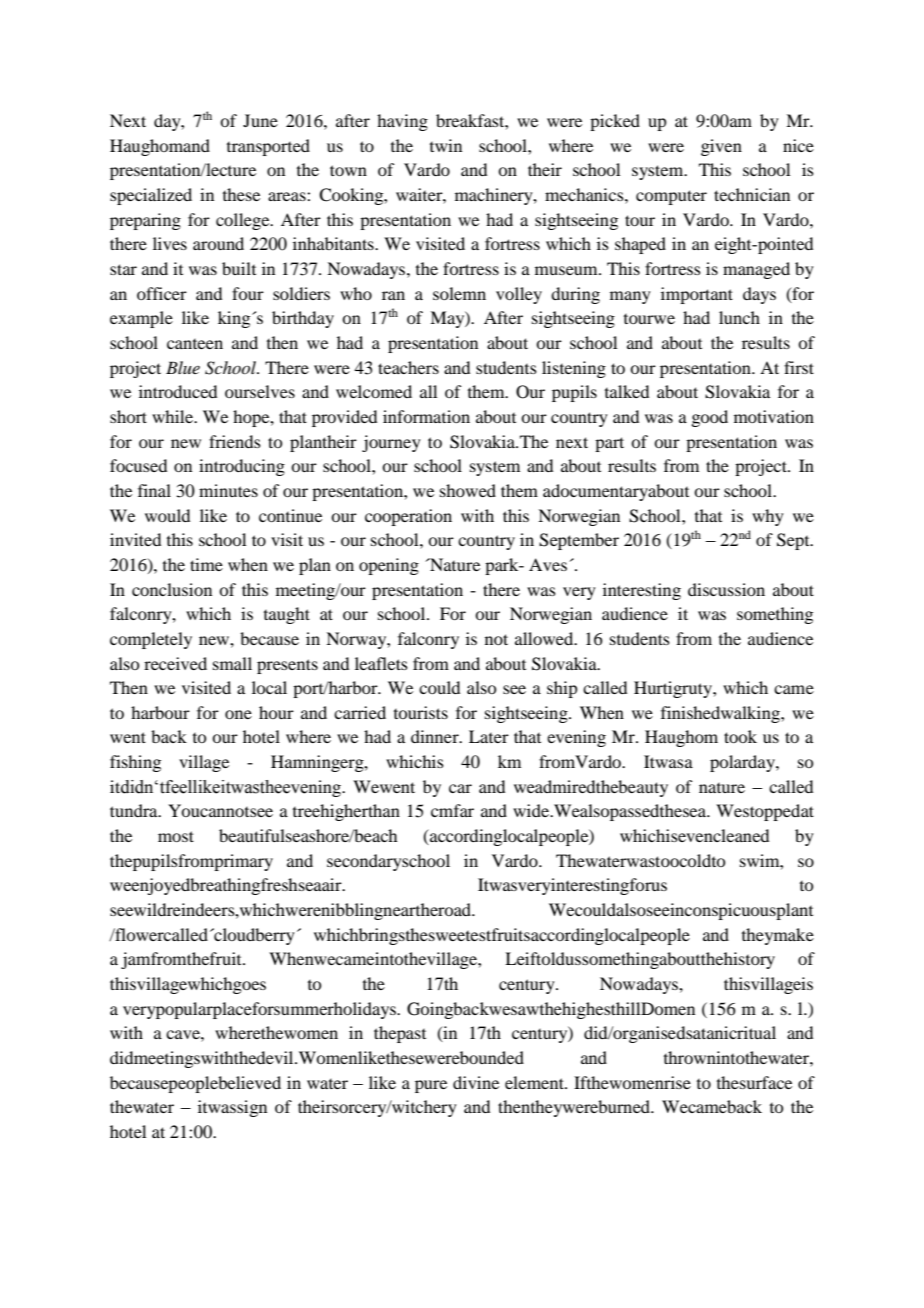 This document has height=1308, width=924. Describe the element at coordinates (446, 145) in the document. I see `twin` at that location.
